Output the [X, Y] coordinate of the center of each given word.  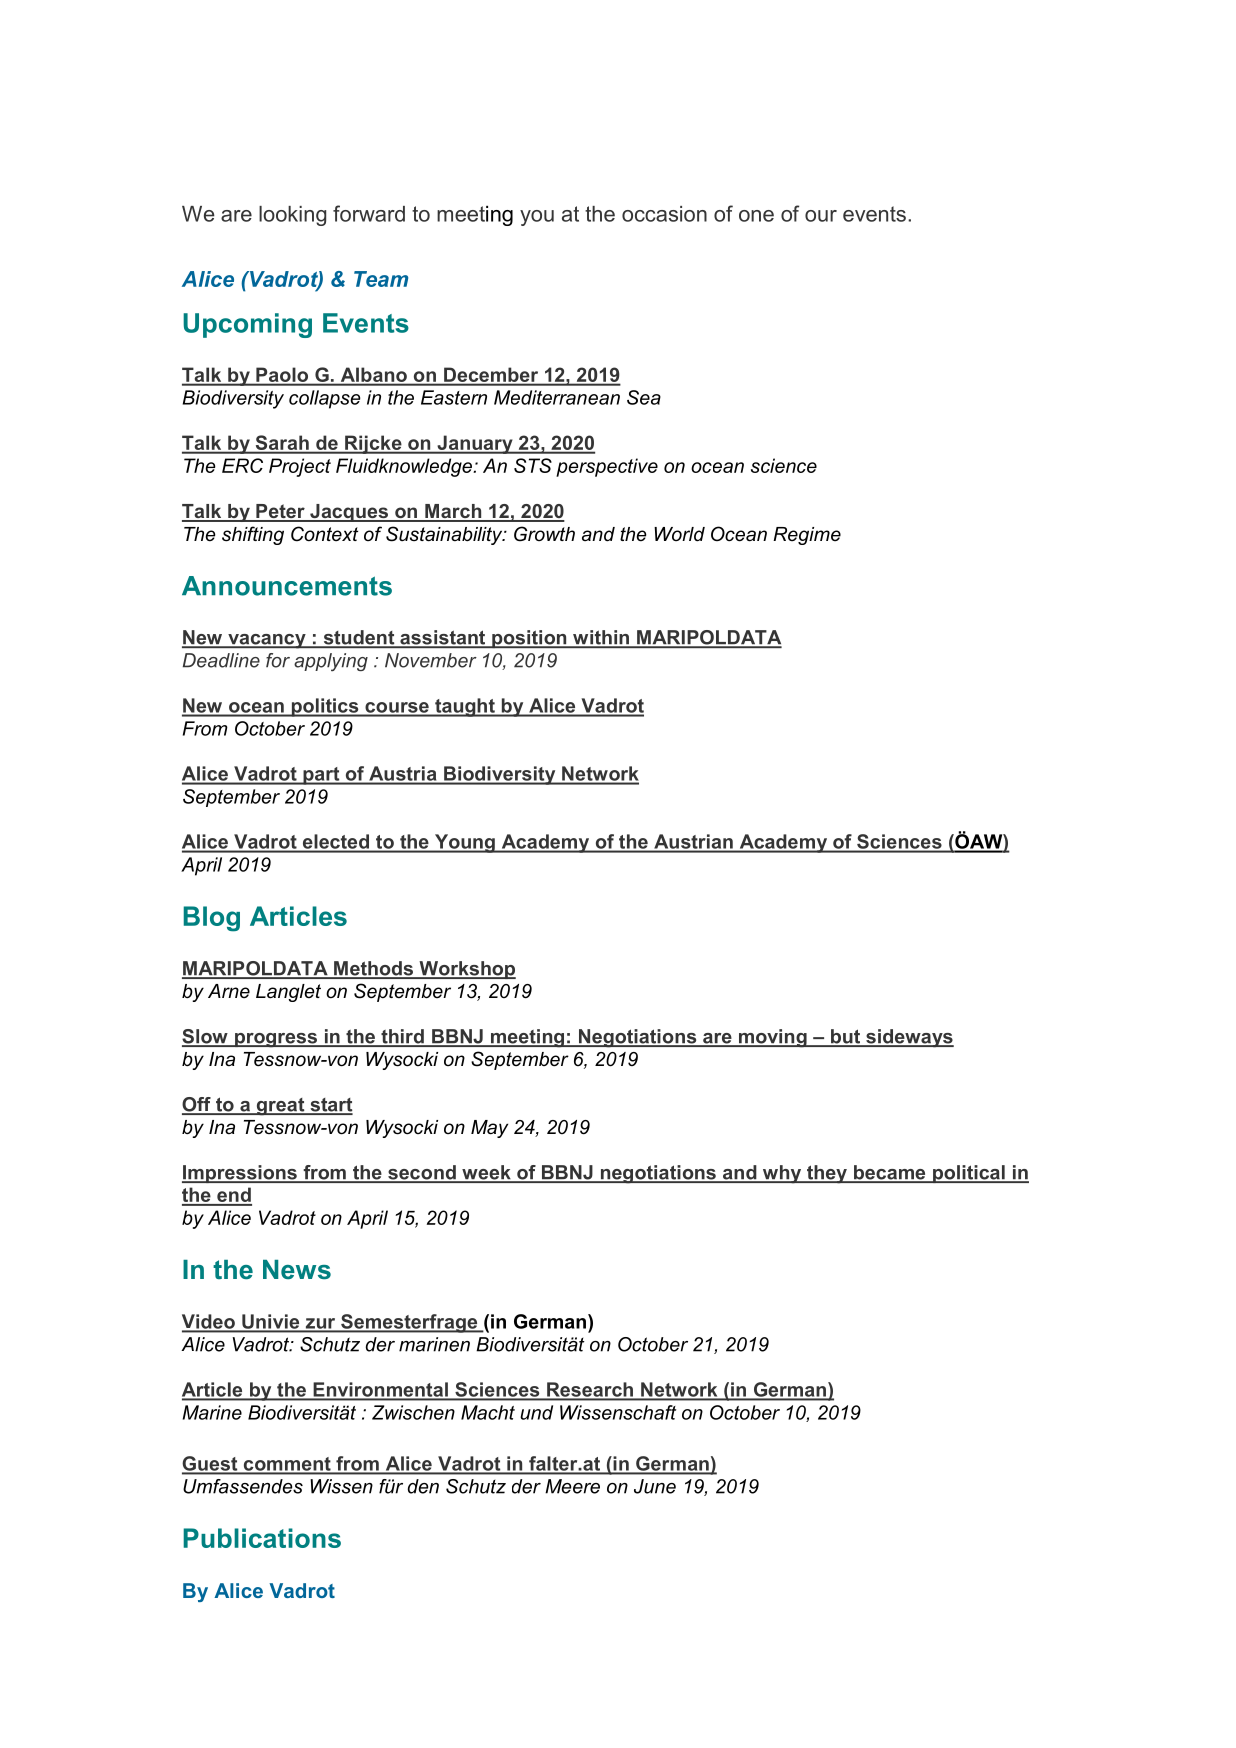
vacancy [267, 641]
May [489, 1129]
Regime [807, 536]
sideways [909, 1038]
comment [287, 1465]
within [601, 638]
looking [292, 216]
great [280, 1107]
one [756, 216]
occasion [664, 214]
